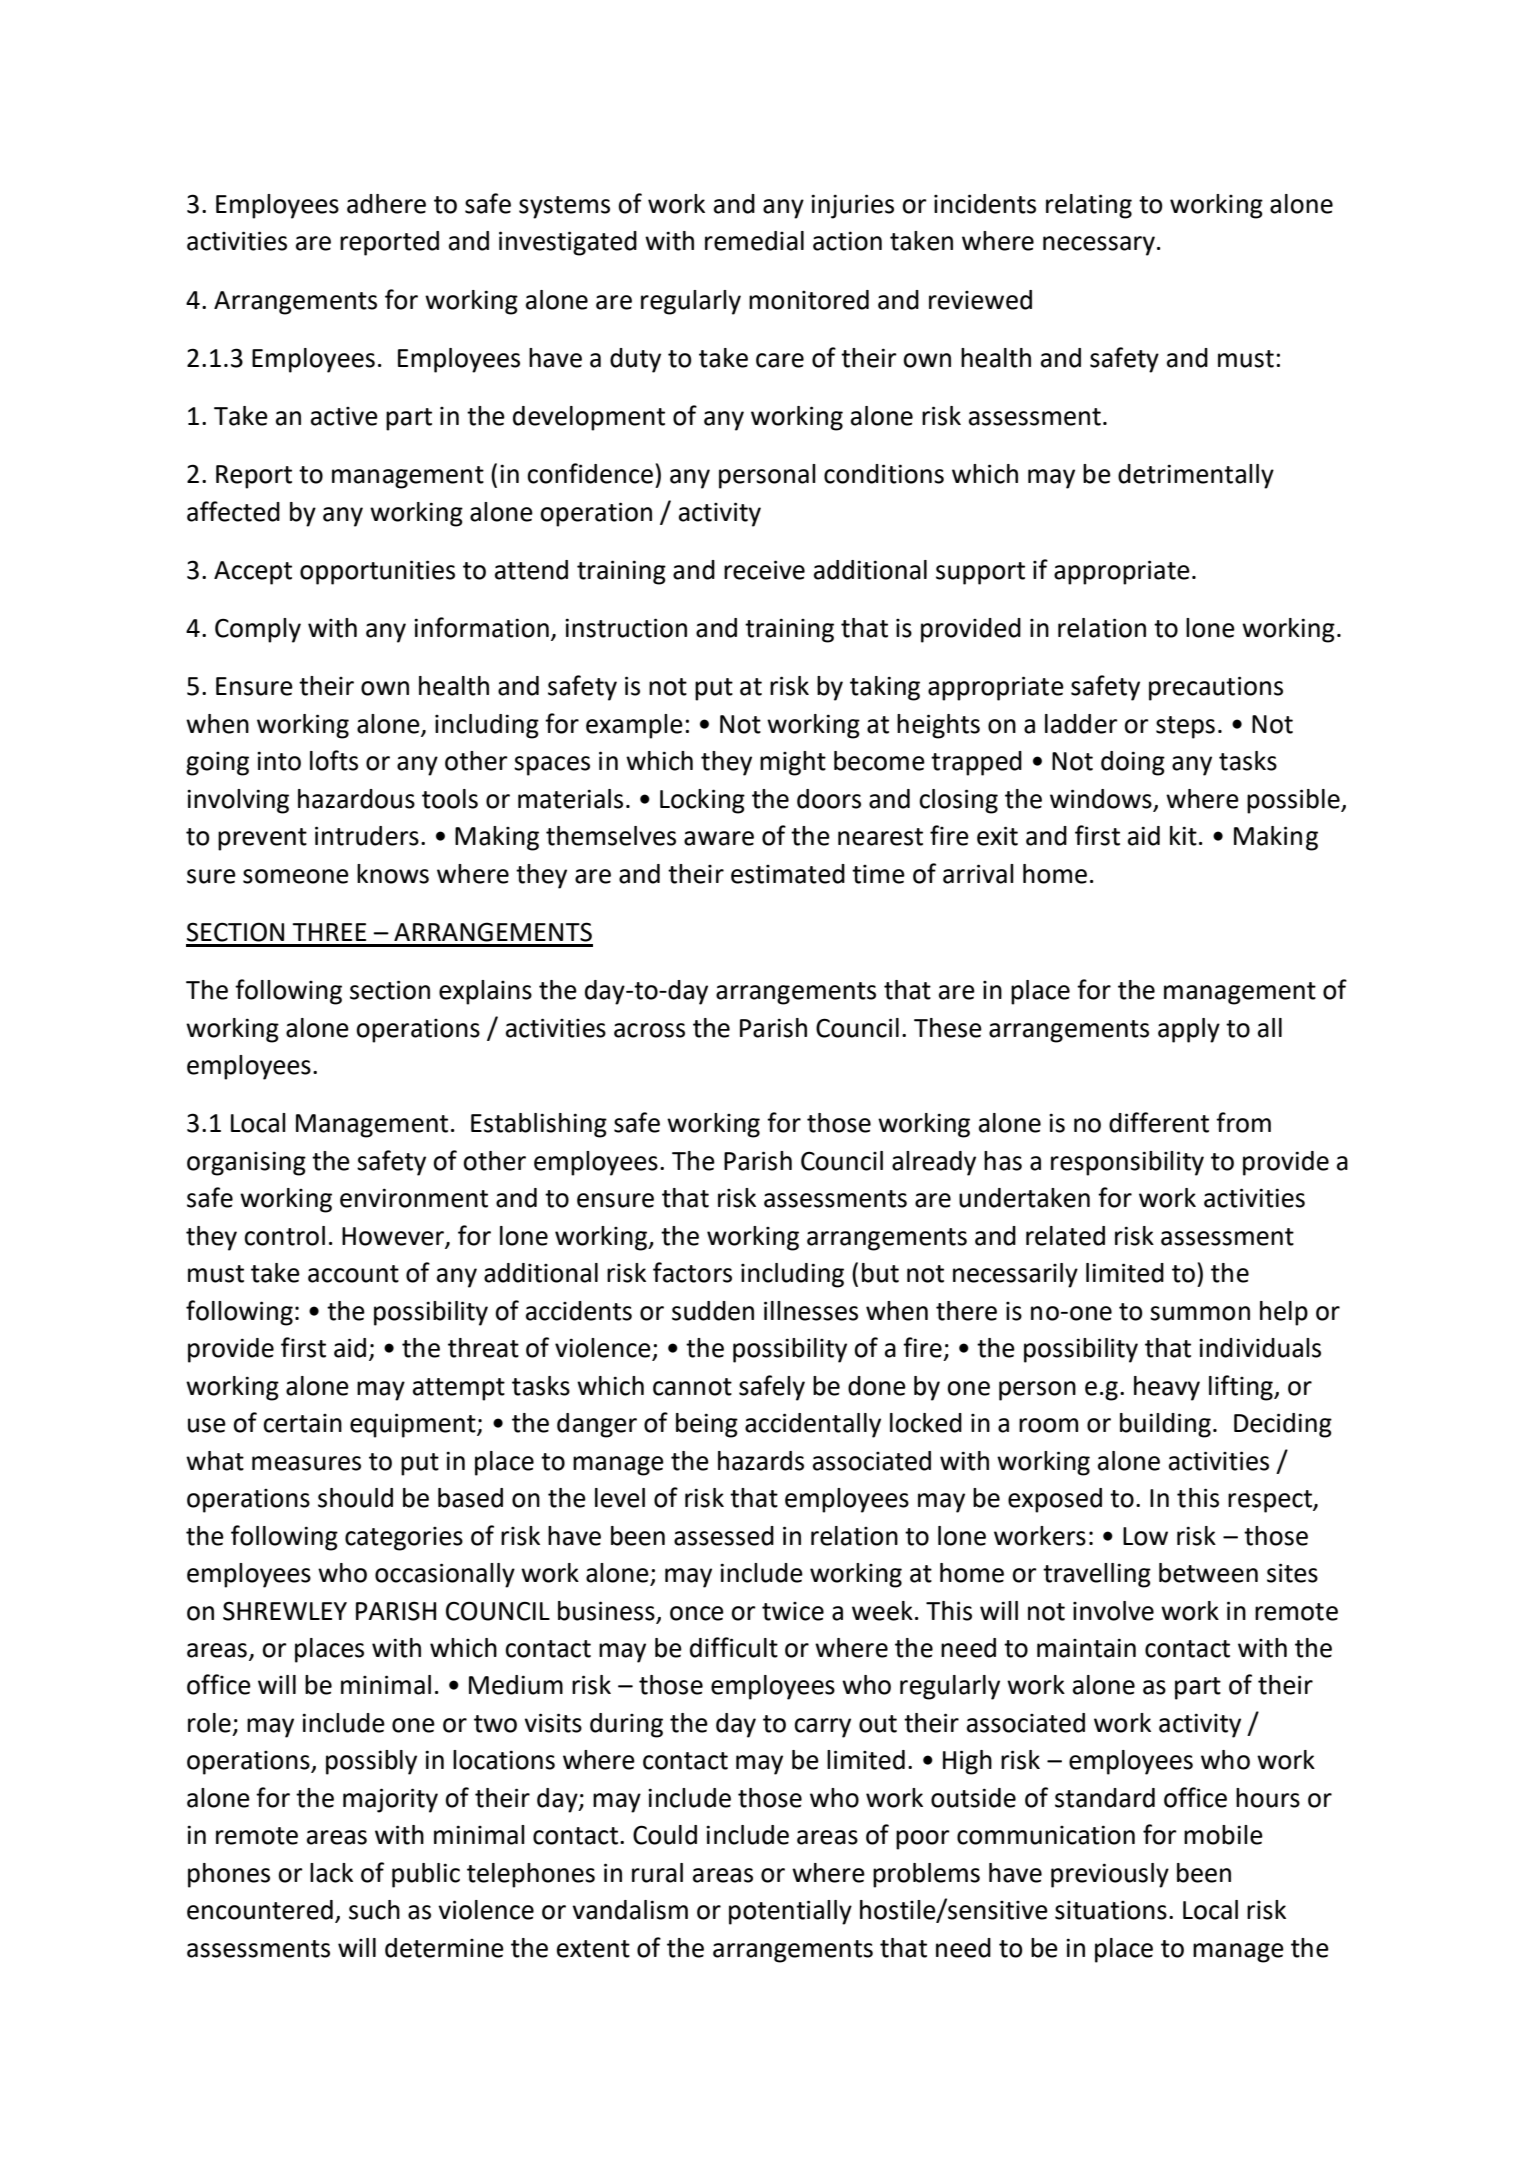 The width and height of the screenshot is (1540, 2177). What do you see at coordinates (353, 1274) in the screenshot?
I see `account` at bounding box center [353, 1274].
